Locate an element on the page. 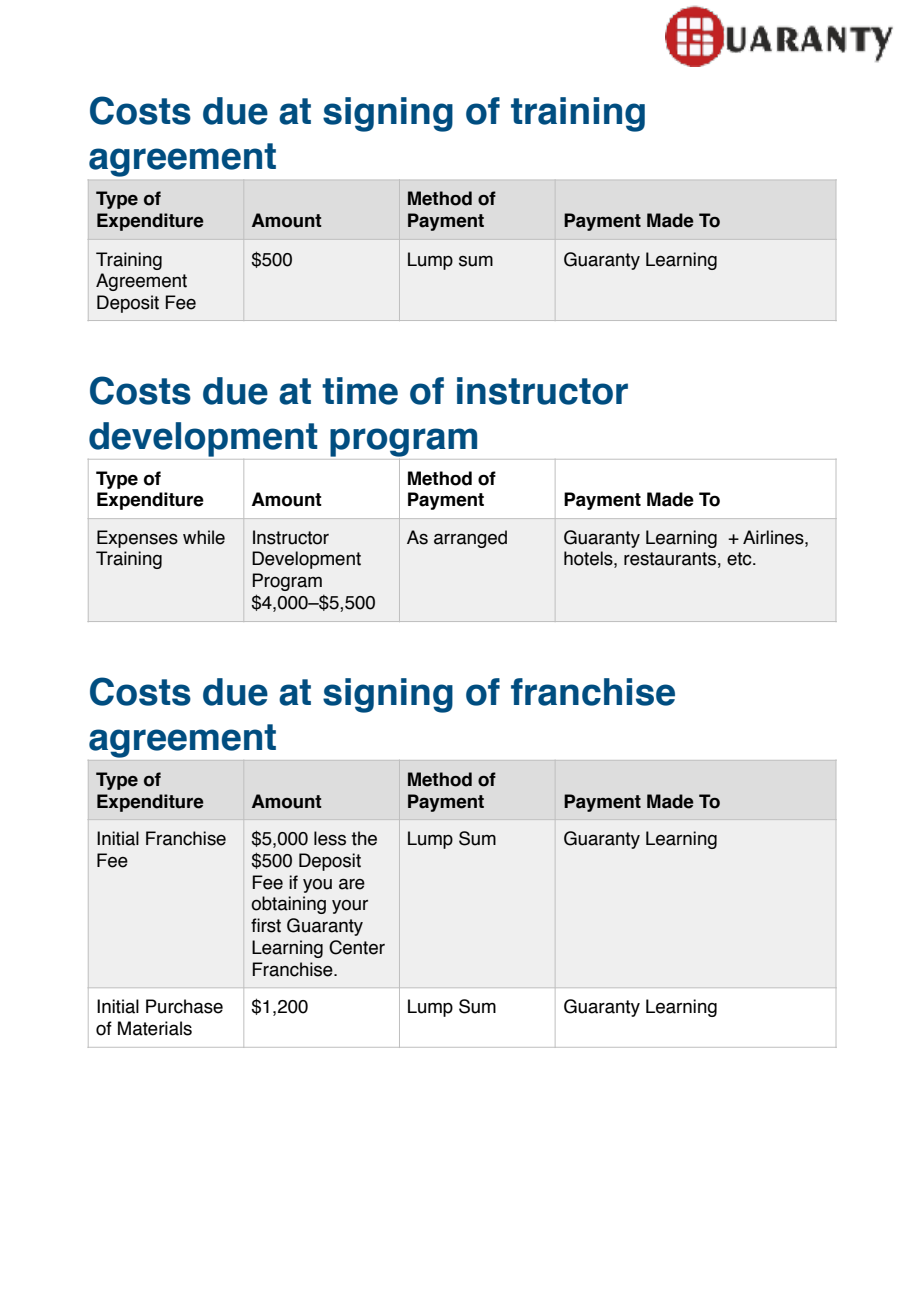 This document has height=1308, width=924. the is located at coordinates (364, 838).
